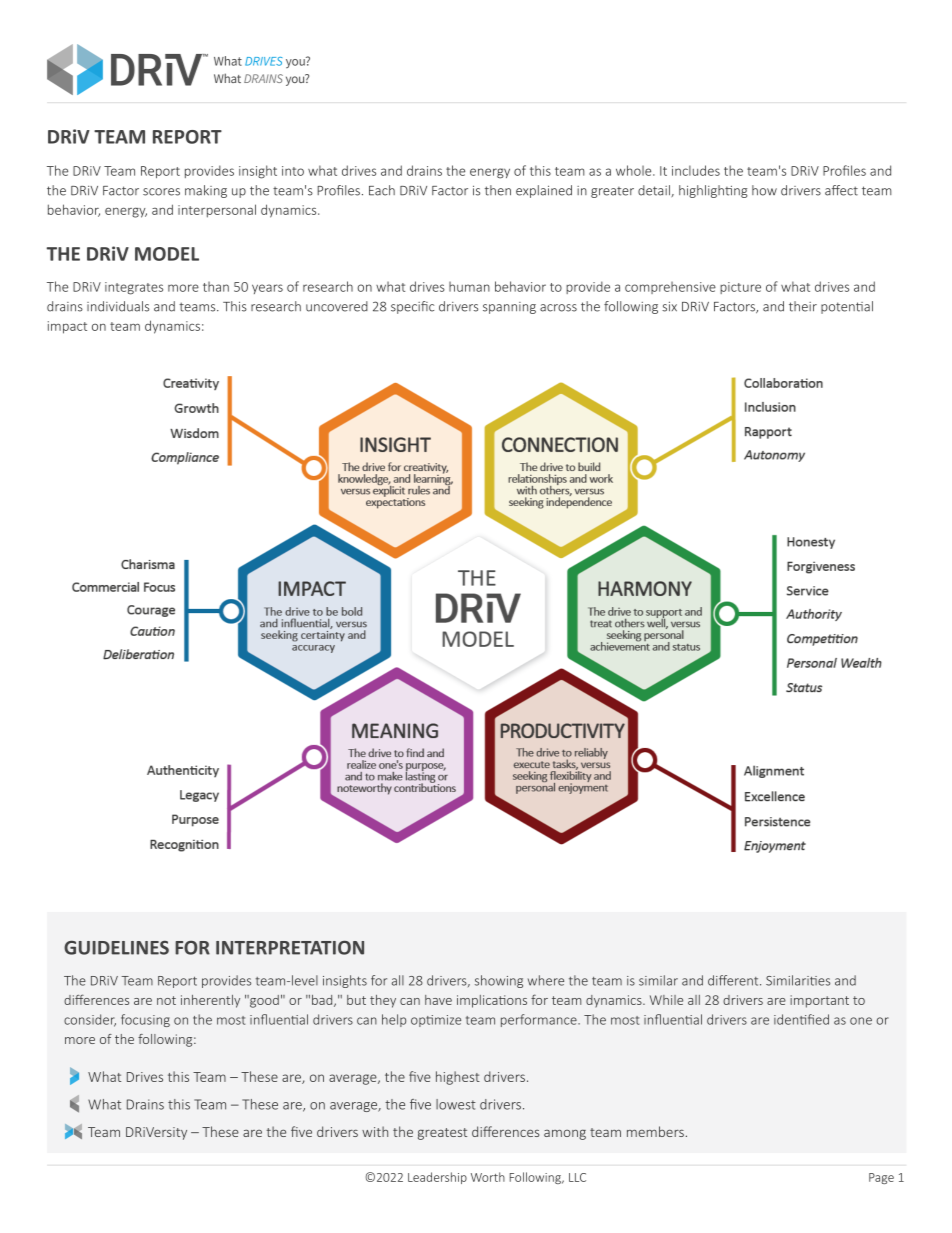  What do you see at coordinates (499, 981) in the screenshot?
I see `showing` at bounding box center [499, 981].
